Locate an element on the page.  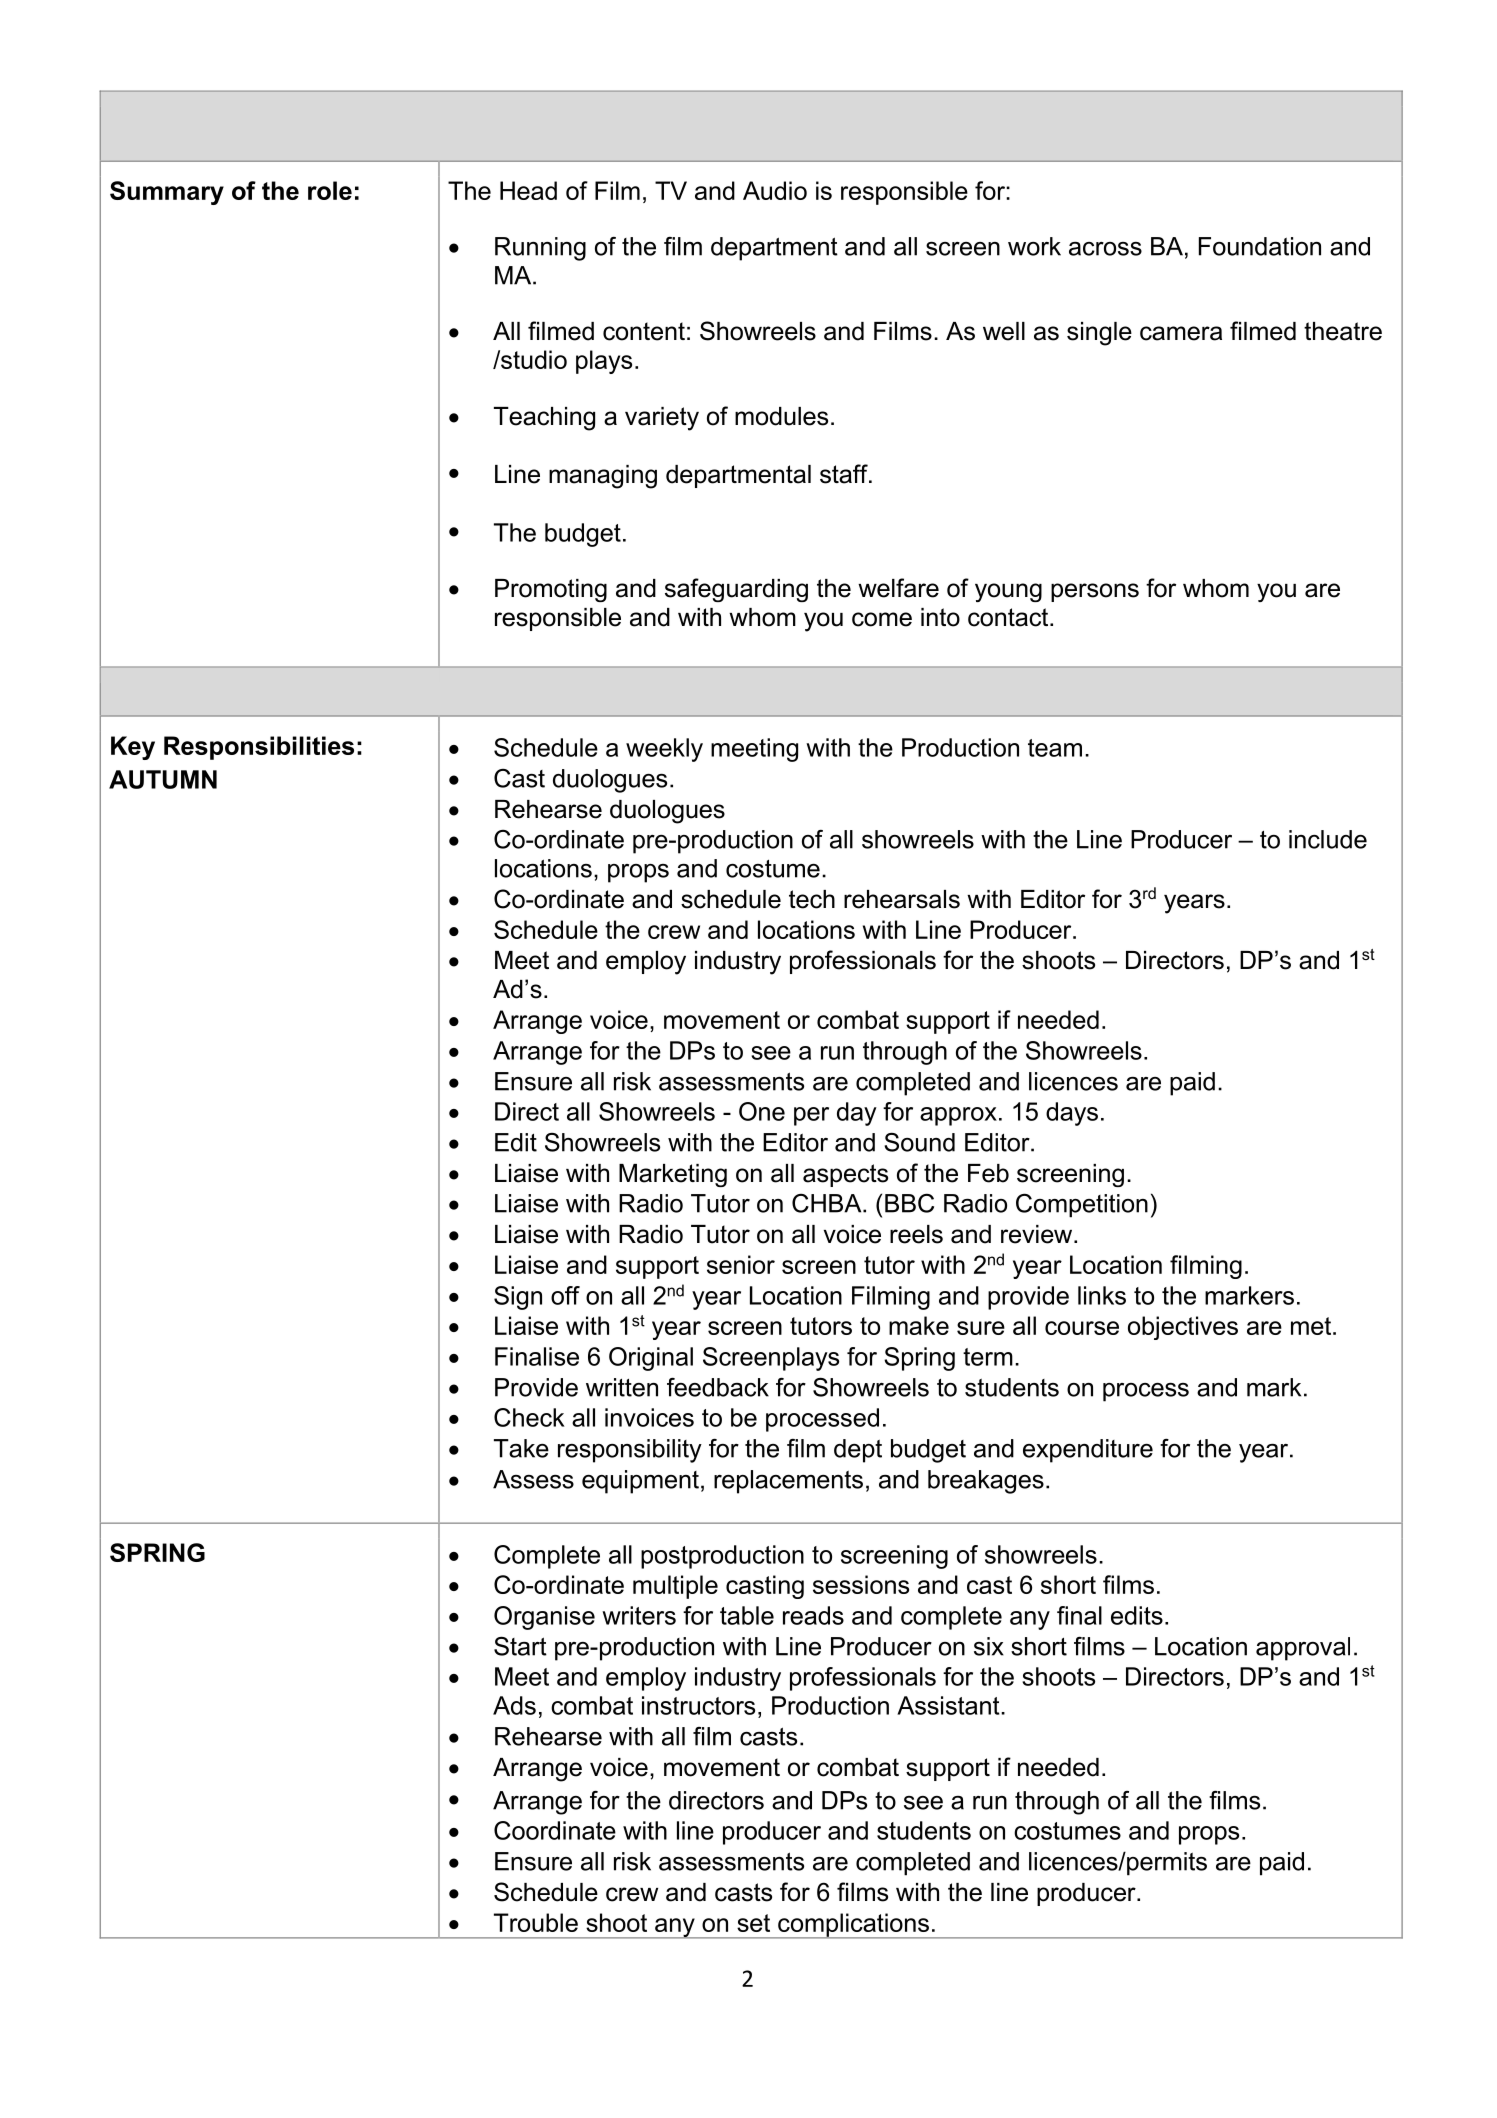
Audio is located at coordinates (775, 190).
